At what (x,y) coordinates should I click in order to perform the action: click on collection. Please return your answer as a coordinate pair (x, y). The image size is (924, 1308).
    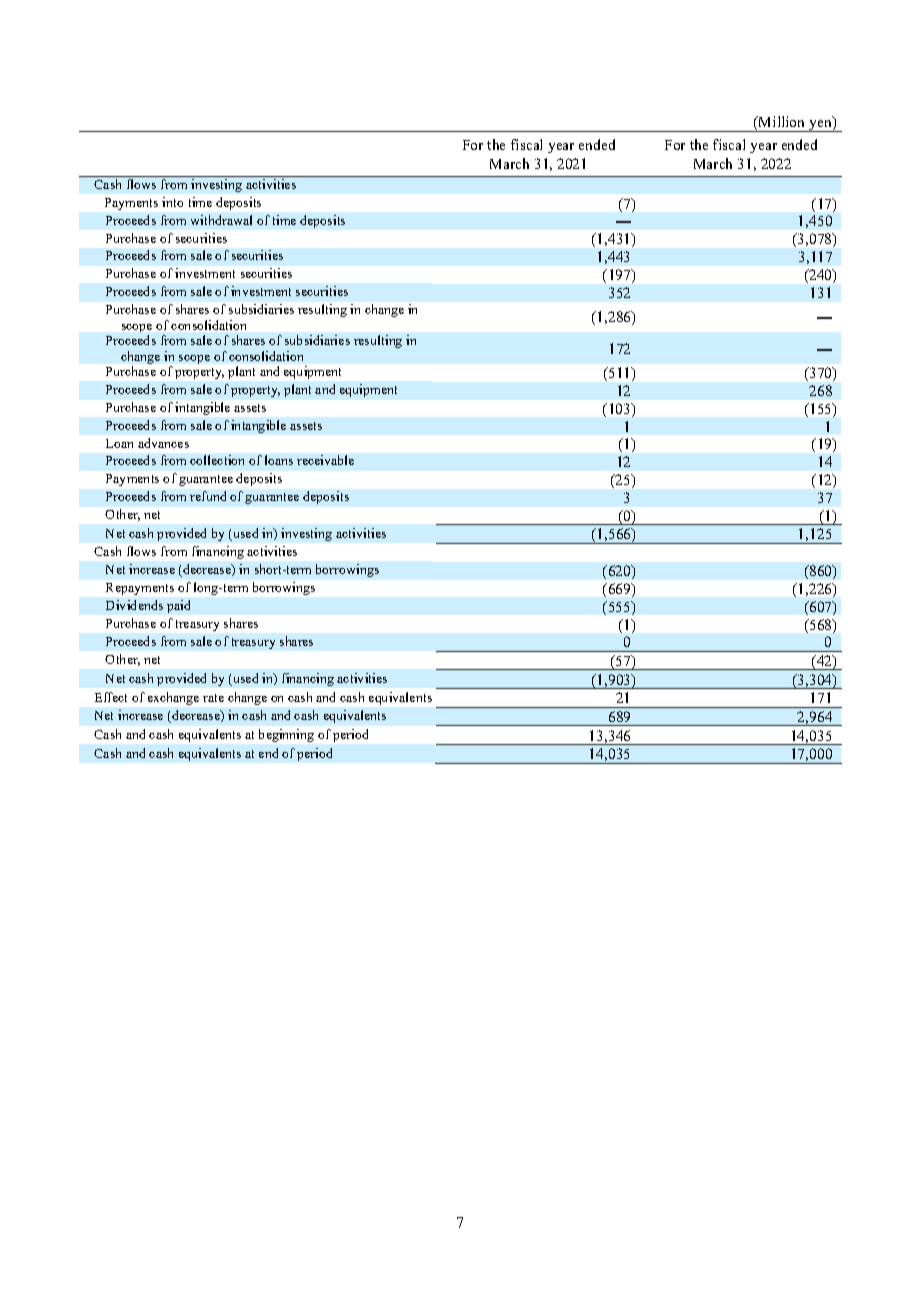
    Looking at the image, I should click on (217, 460).
